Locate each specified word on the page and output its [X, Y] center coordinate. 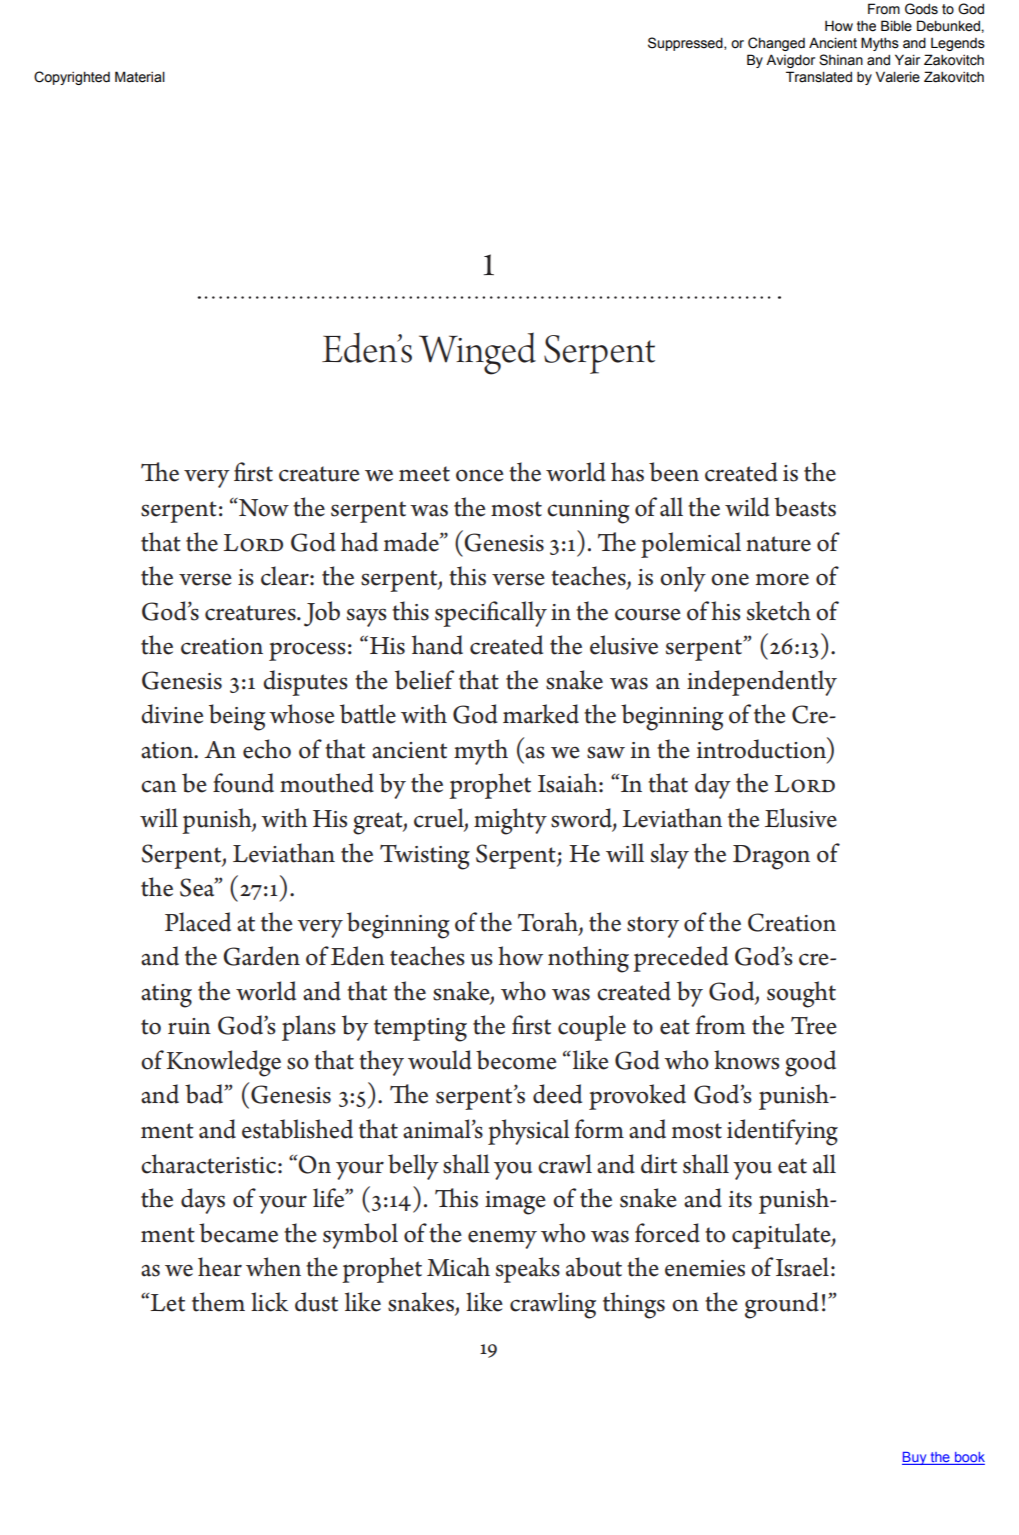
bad [205, 1094]
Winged [477, 353]
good [810, 1063]
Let [167, 1303]
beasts [805, 507]
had [359, 542]
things [634, 1305]
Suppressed [686, 44]
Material [140, 77]
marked [541, 714]
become [516, 1060]
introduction [763, 749]
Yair [907, 60]
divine [172, 714]
